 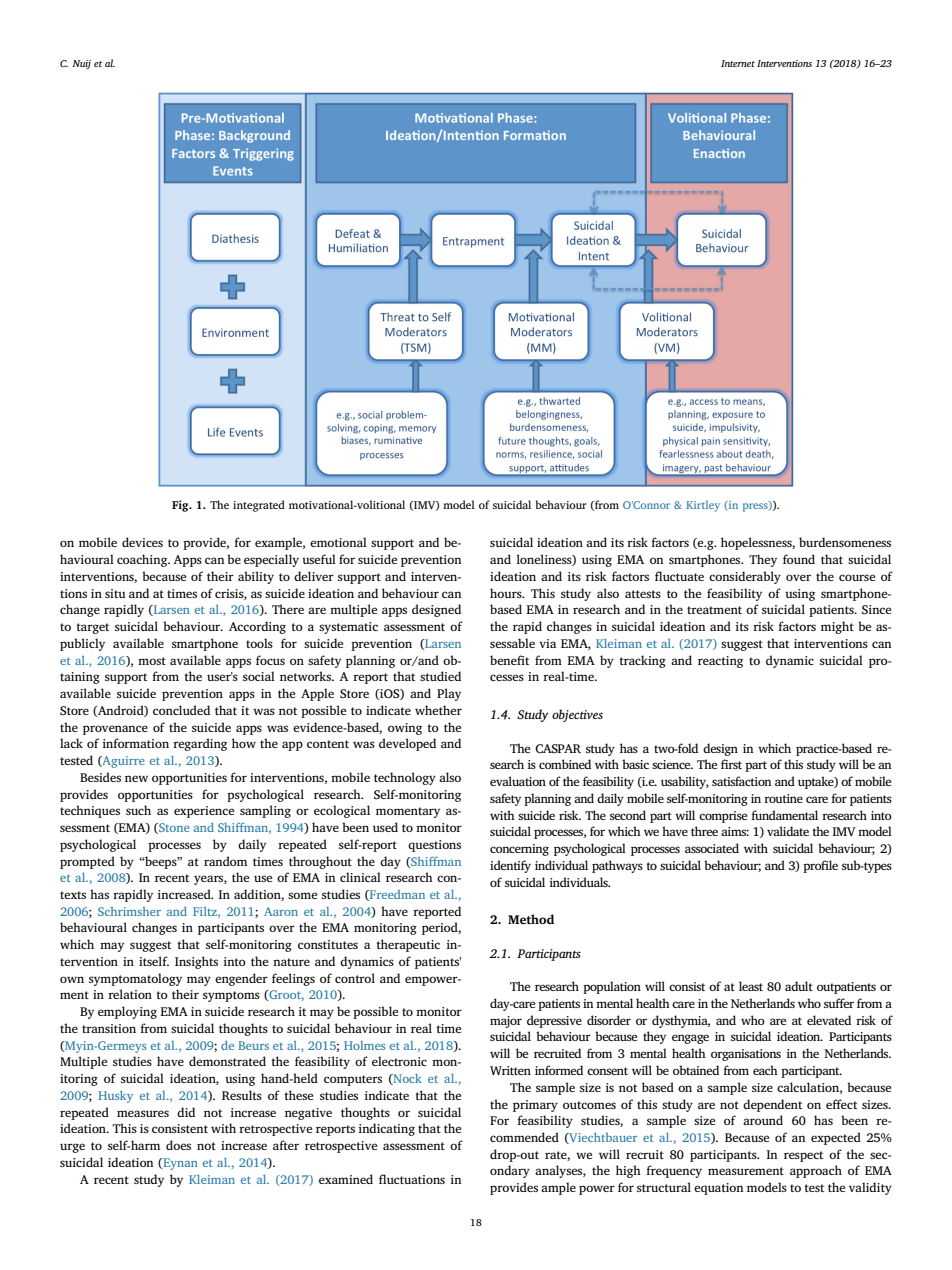 What do you see at coordinates (816, 1171) in the image?
I see `approach` at bounding box center [816, 1171].
